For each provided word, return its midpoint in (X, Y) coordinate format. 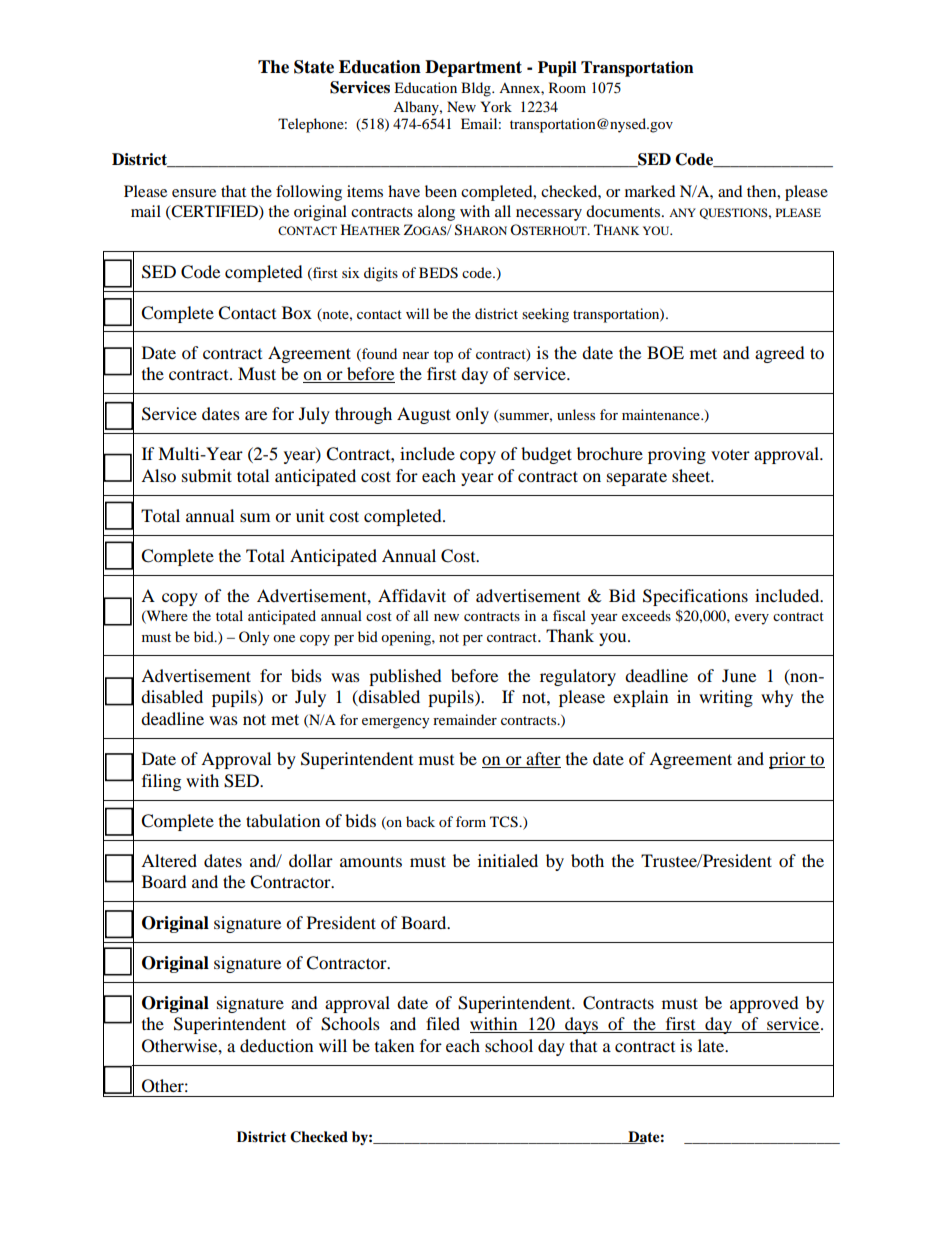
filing (161, 782)
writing (726, 698)
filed (443, 1023)
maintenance (662, 414)
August (424, 415)
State (314, 67)
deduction (276, 1045)
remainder (465, 719)
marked (650, 191)
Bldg (477, 89)
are (256, 415)
